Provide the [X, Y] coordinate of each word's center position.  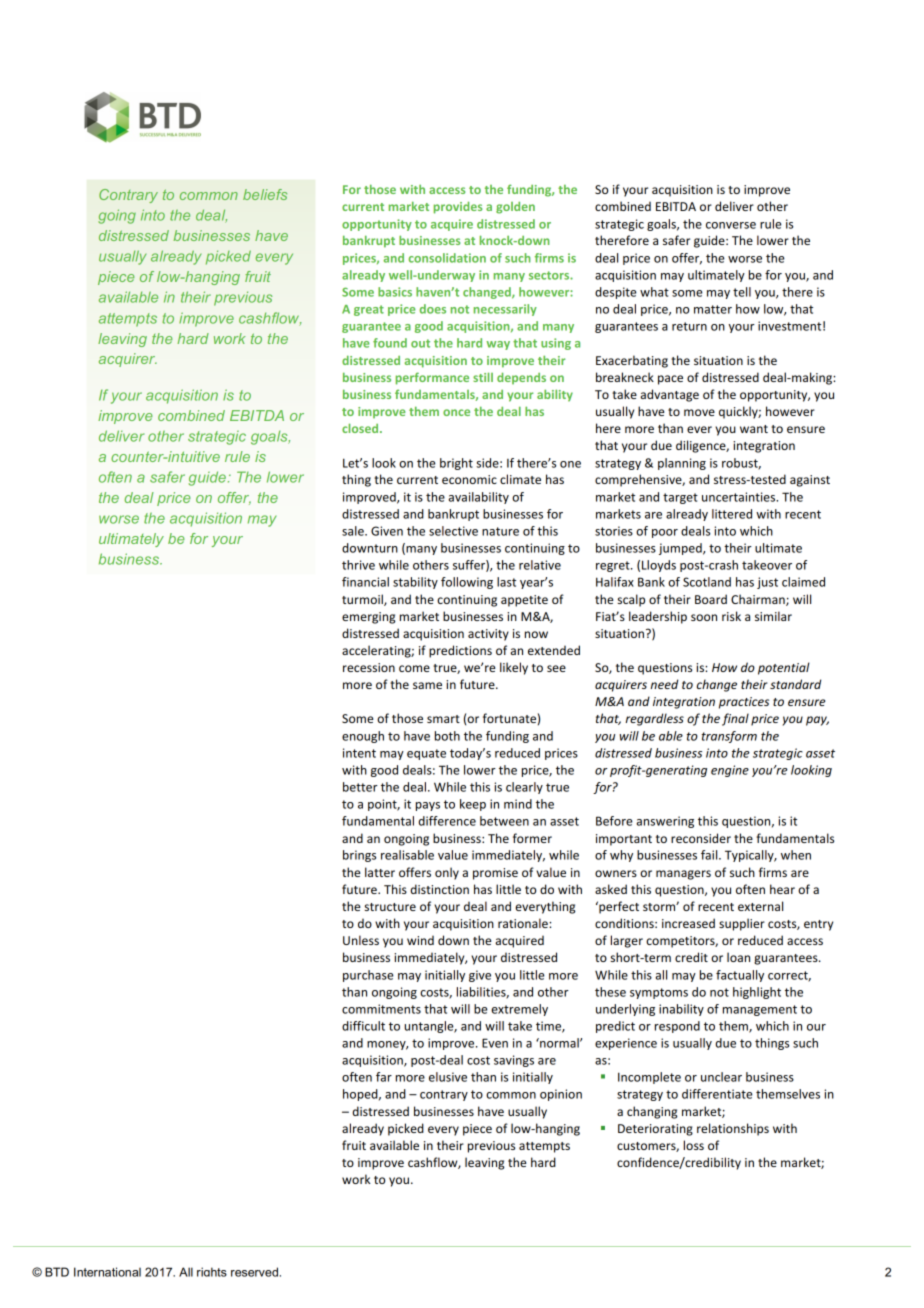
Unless [361, 940]
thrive [358, 565]
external [760, 906]
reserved [256, 1272]
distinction [440, 889]
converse [731, 225]
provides [458, 207]
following [467, 583]
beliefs [265, 194]
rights [212, 1272]
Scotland [707, 582]
